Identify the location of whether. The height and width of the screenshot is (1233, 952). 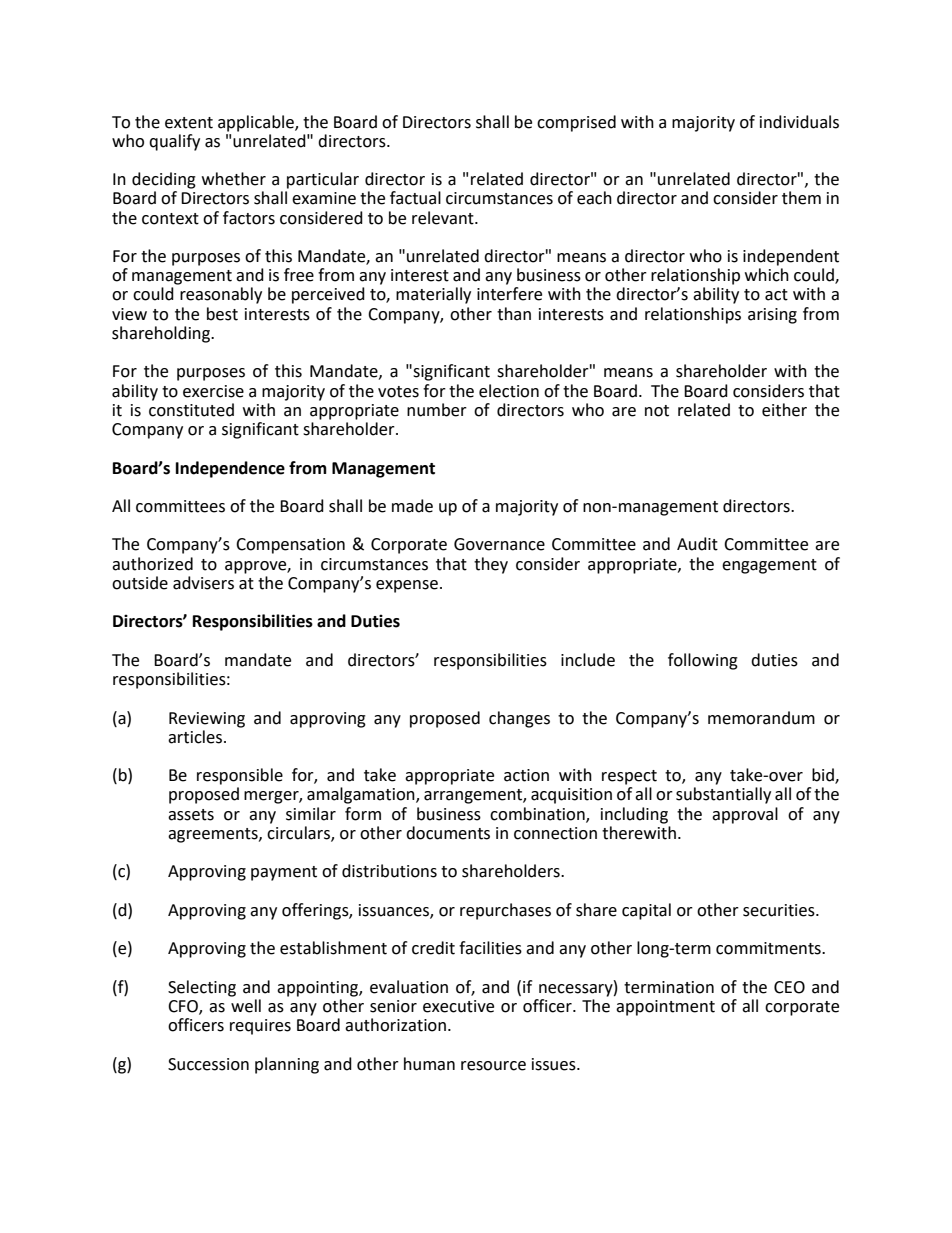
(234, 179).
